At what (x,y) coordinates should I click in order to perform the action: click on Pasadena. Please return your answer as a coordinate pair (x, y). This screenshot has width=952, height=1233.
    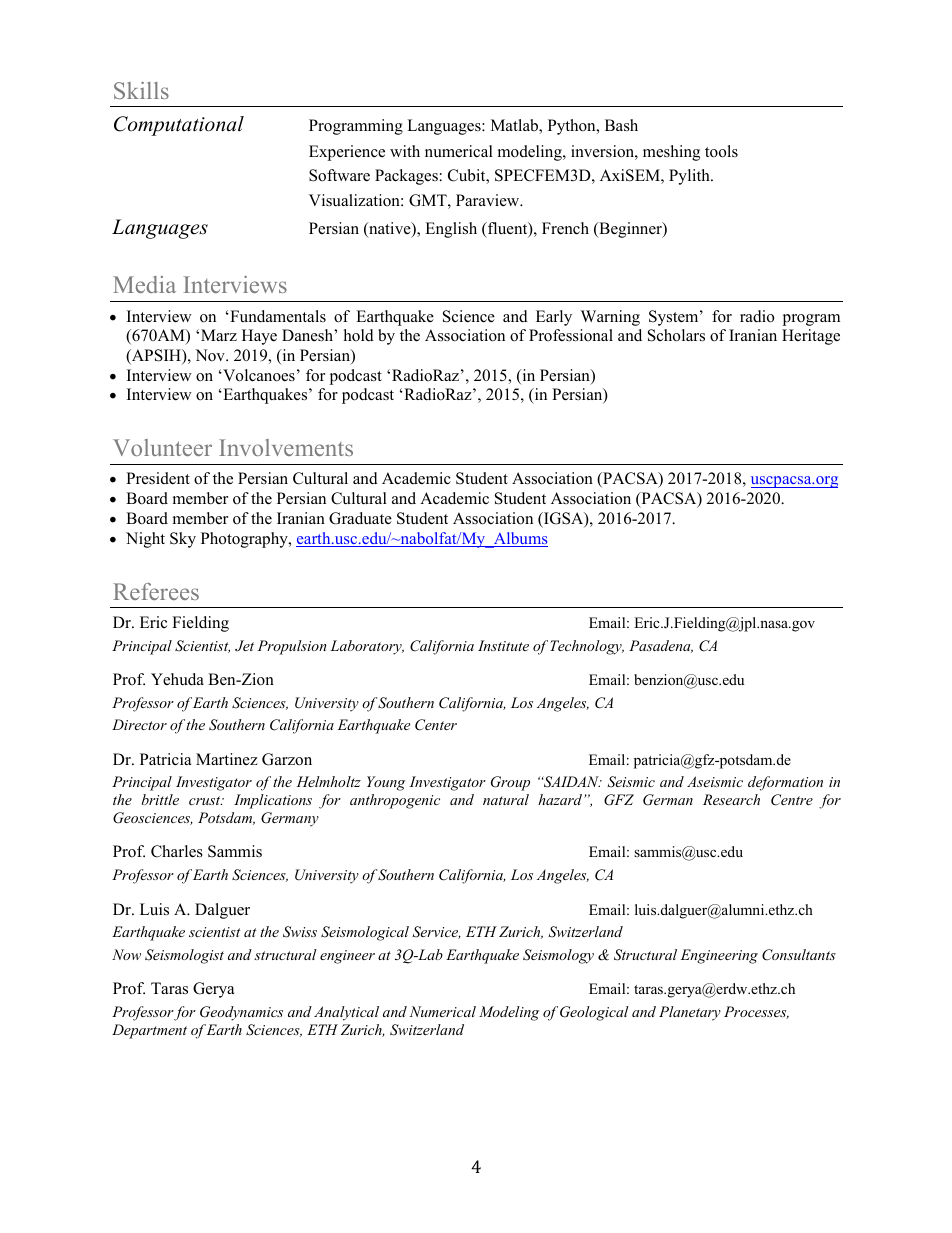
    Looking at the image, I should click on (661, 646).
